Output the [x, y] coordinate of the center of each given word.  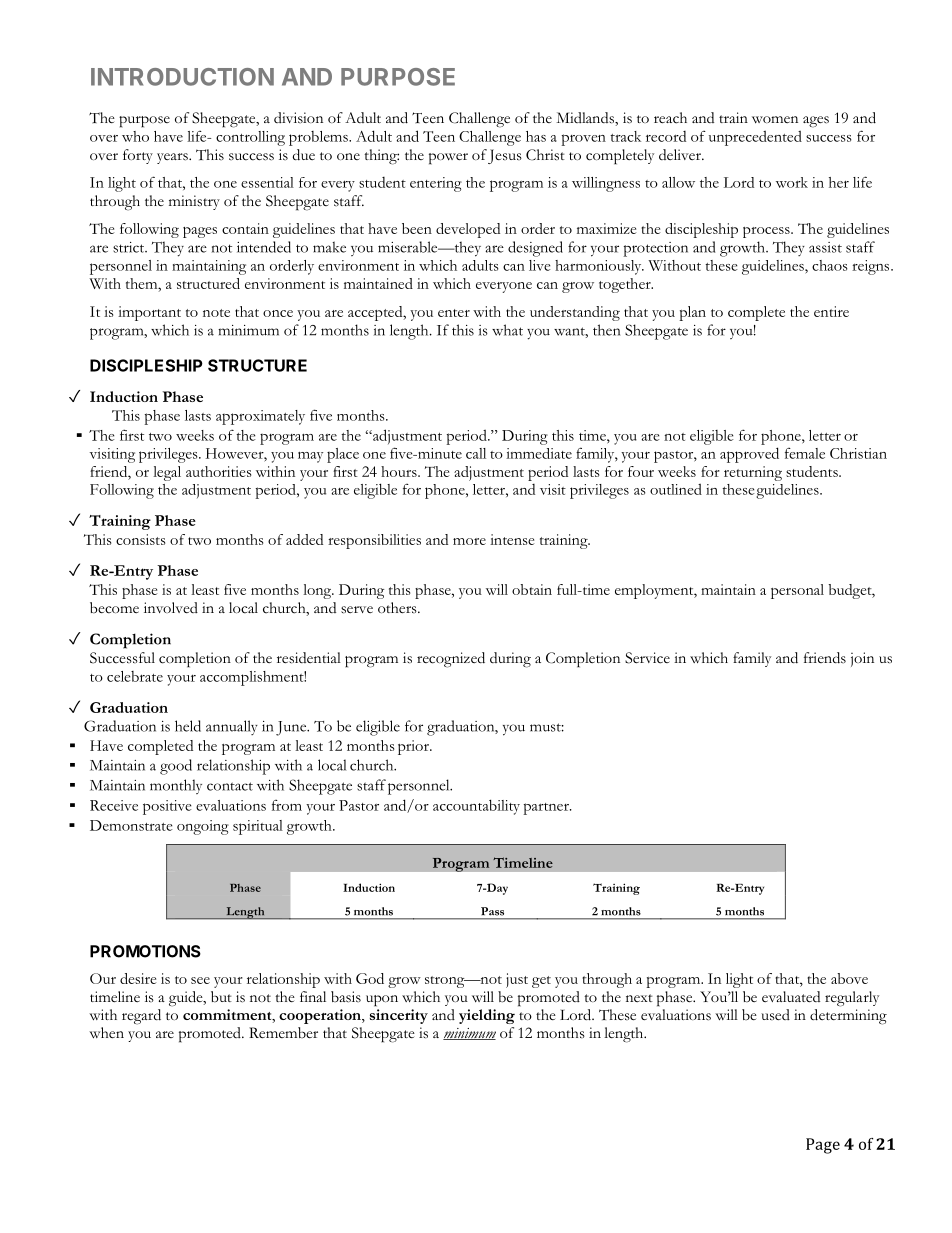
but [221, 997]
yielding [487, 1016]
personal [797, 591]
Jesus [505, 156]
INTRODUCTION [182, 77]
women [775, 119]
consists [140, 539]
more [469, 541]
